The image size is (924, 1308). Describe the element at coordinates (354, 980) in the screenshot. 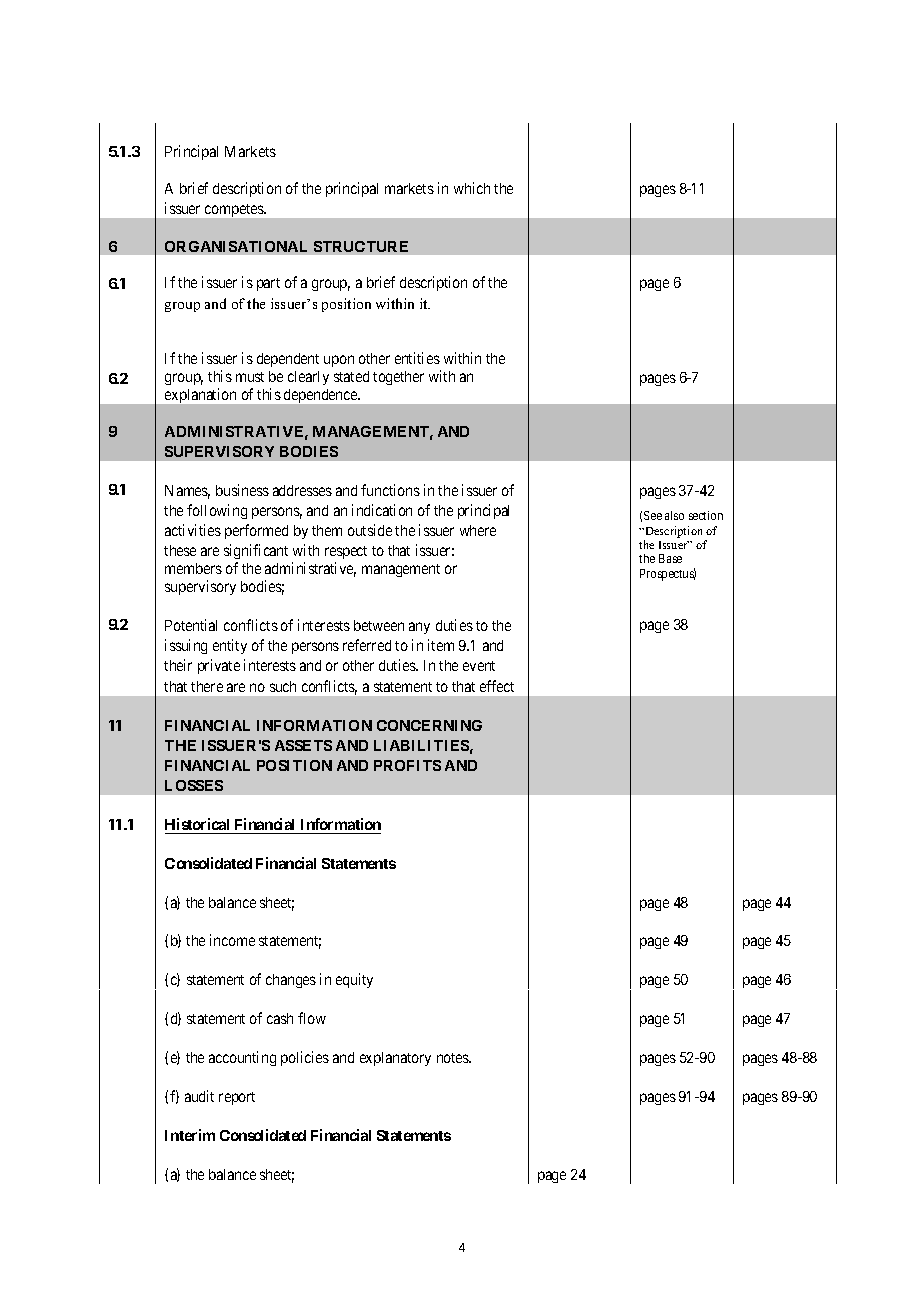

I see `equity` at that location.
